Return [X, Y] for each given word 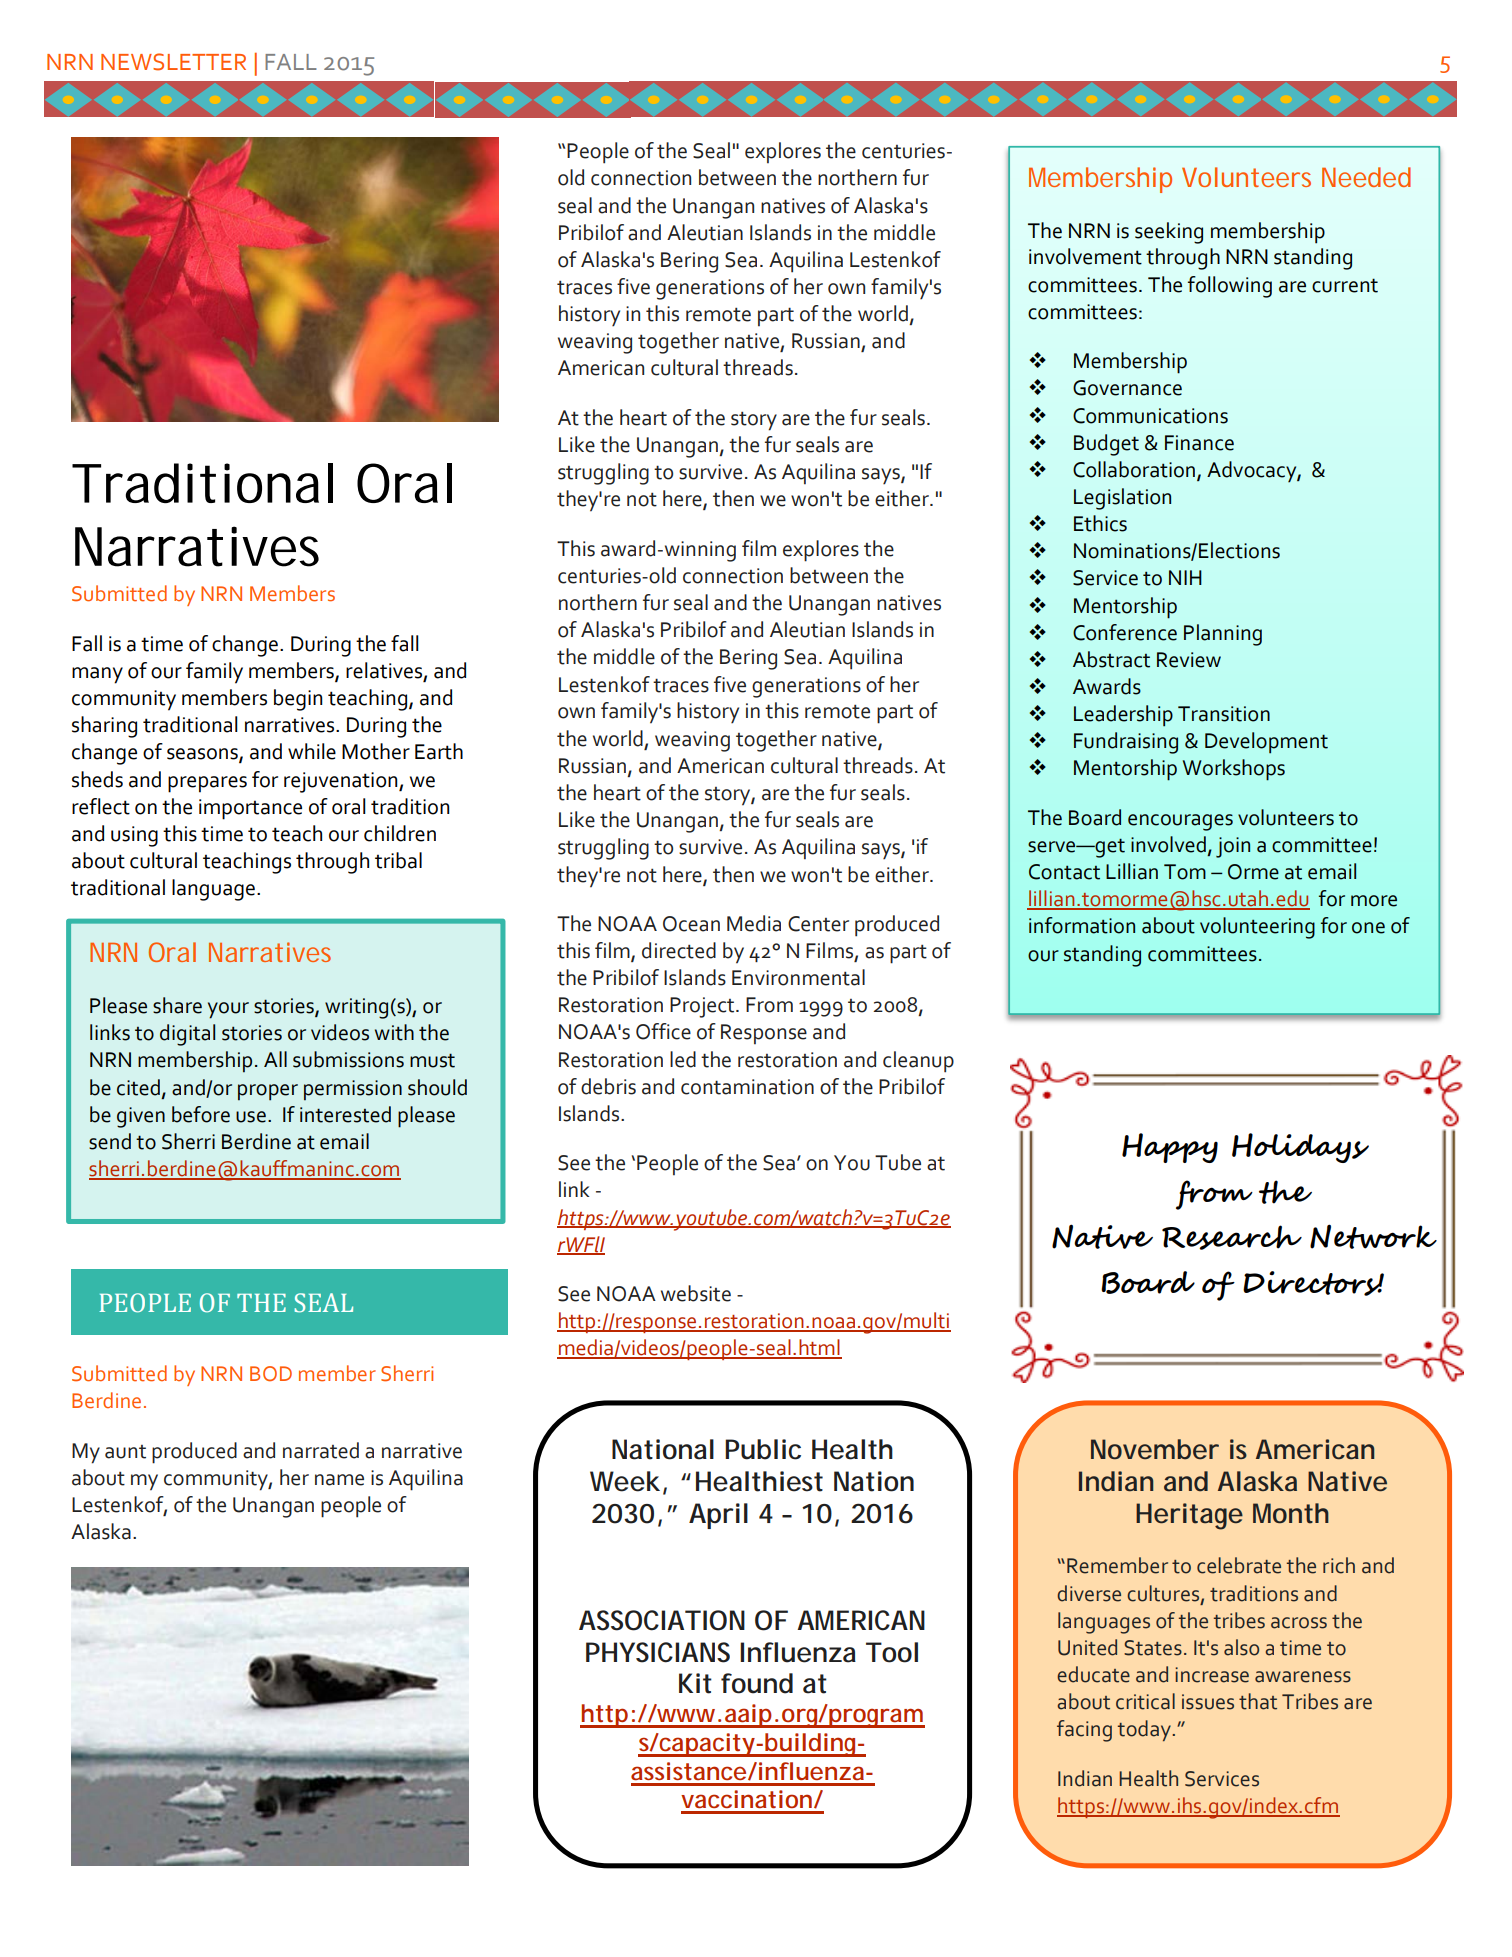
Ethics [1100, 523]
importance [250, 809]
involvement [1085, 256]
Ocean [691, 924]
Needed [1366, 177]
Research [1232, 1237]
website [696, 1293]
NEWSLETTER [173, 62]
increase [1212, 1675]
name [339, 1480]
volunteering [1257, 928]
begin [298, 700]
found [757, 1683]
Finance [1199, 443]
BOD [271, 1374]
